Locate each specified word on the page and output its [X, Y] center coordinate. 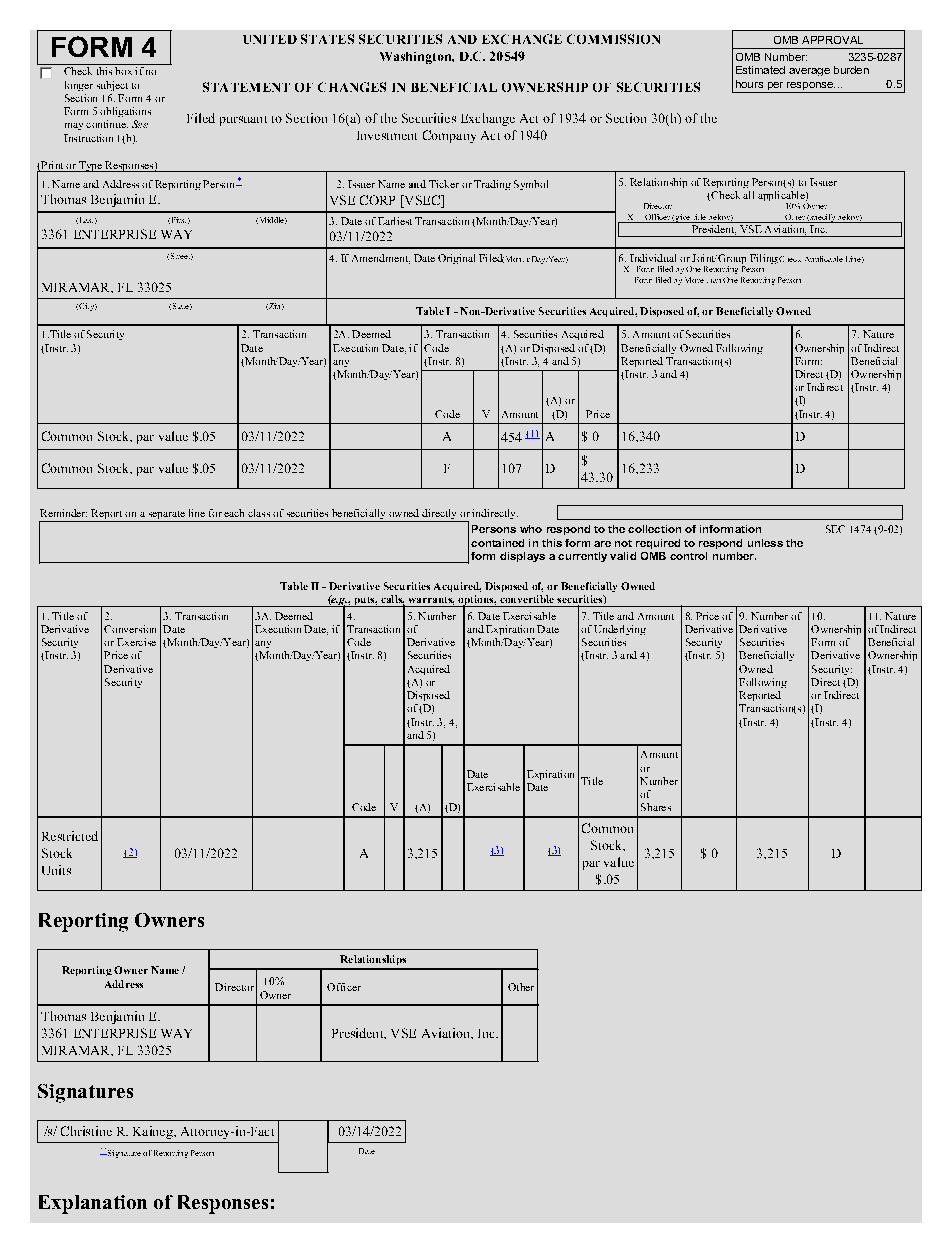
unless [765, 543]
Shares [656, 807]
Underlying [620, 630]
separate [167, 515]
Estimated [760, 70]
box [123, 71]
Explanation [93, 1204]
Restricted [70, 836]
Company [449, 136]
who [531, 529]
